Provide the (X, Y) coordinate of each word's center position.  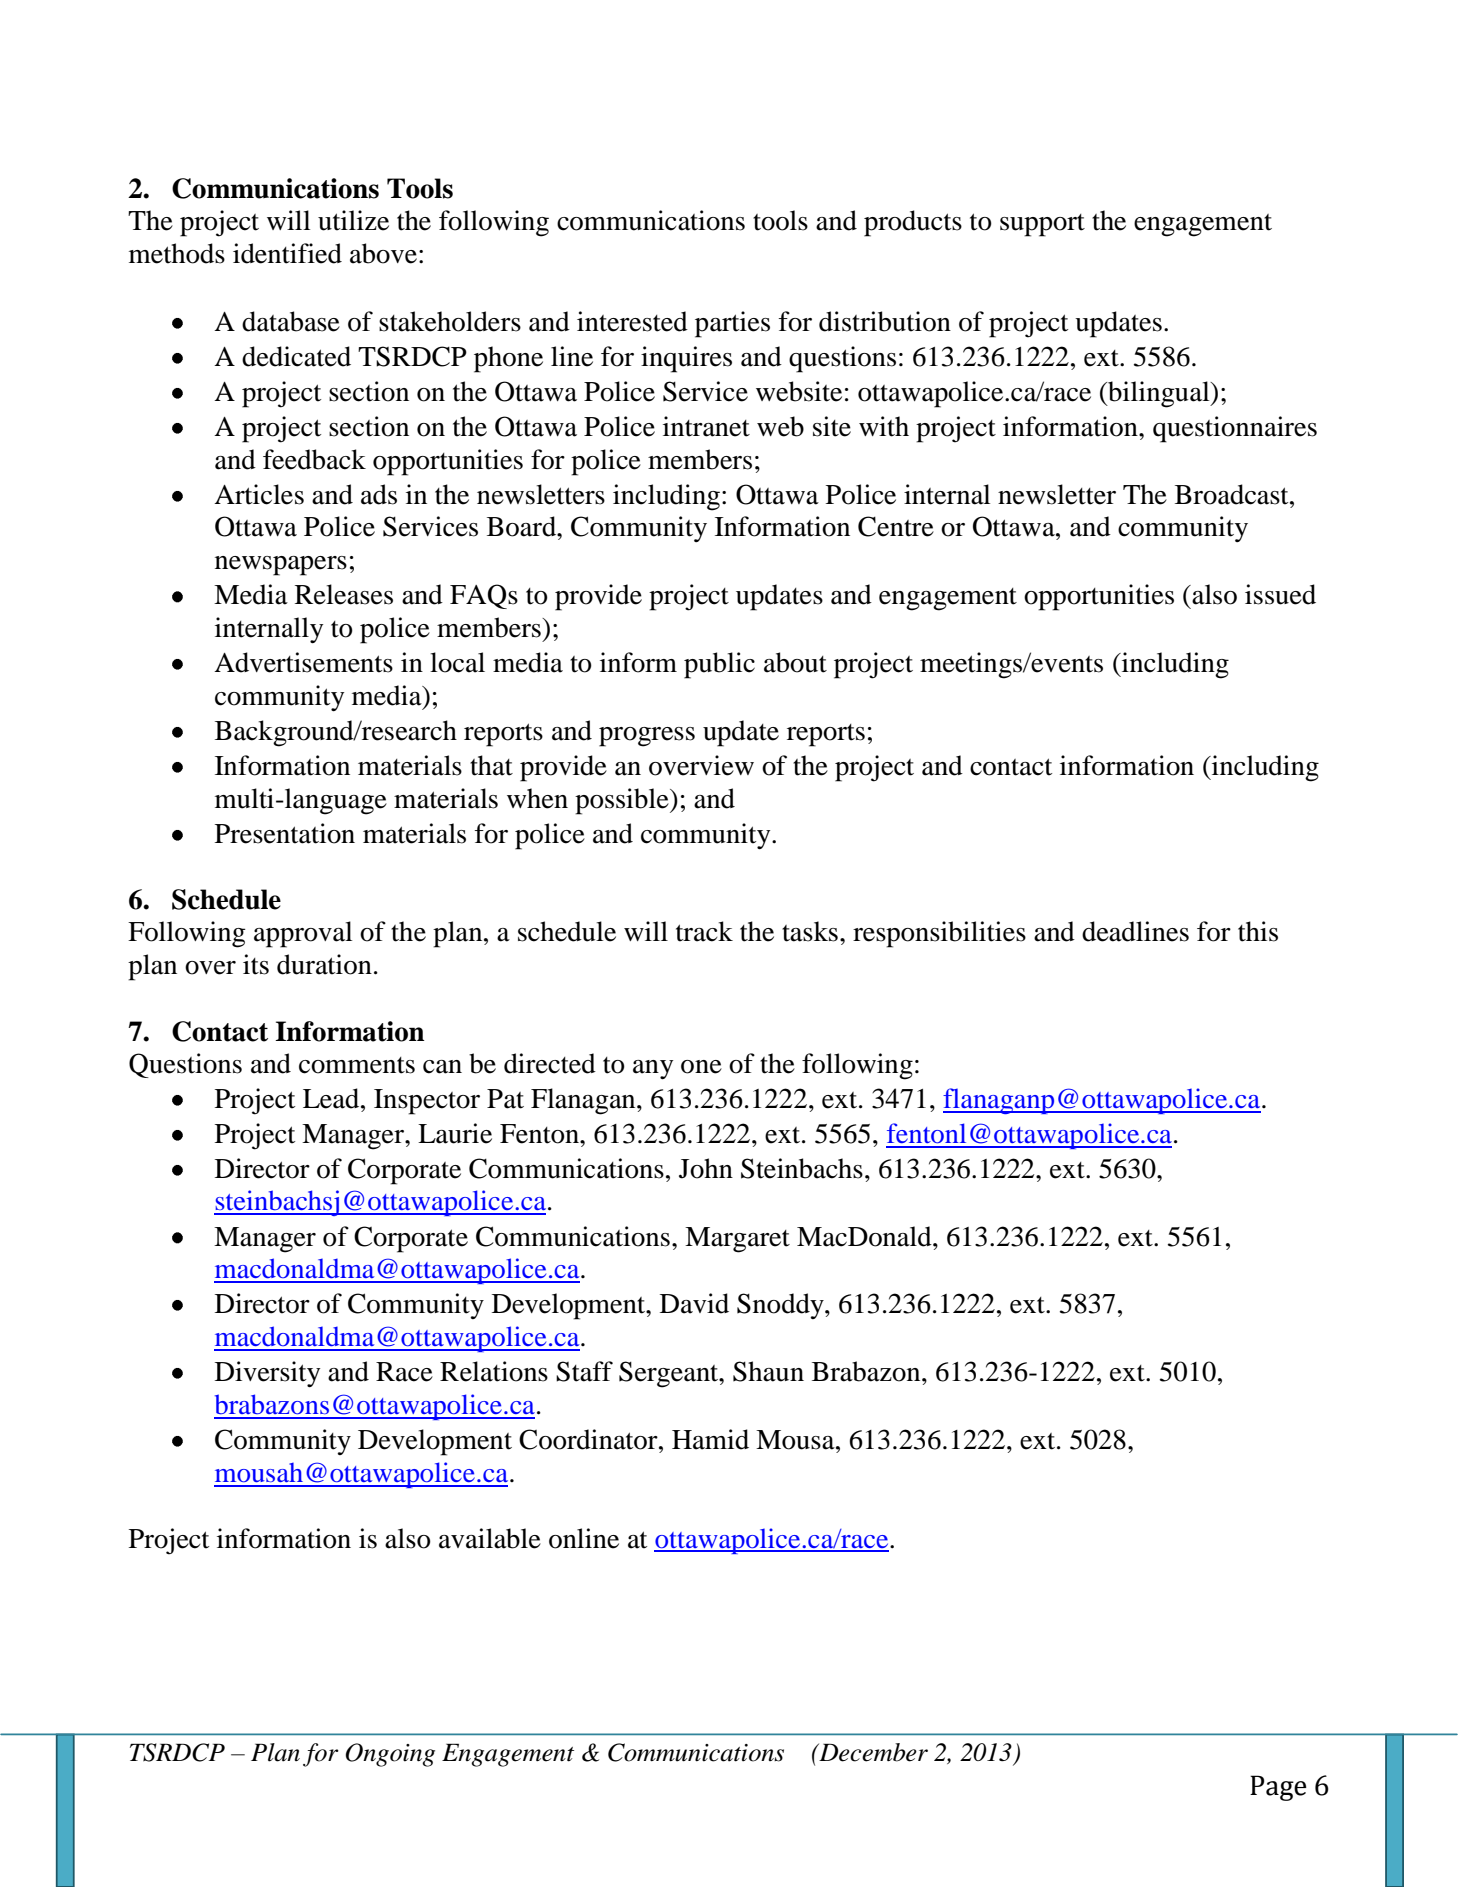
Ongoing (390, 1755)
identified (287, 253)
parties (732, 324)
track (704, 931)
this (1258, 931)
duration (324, 964)
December (872, 1752)
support (1042, 225)
